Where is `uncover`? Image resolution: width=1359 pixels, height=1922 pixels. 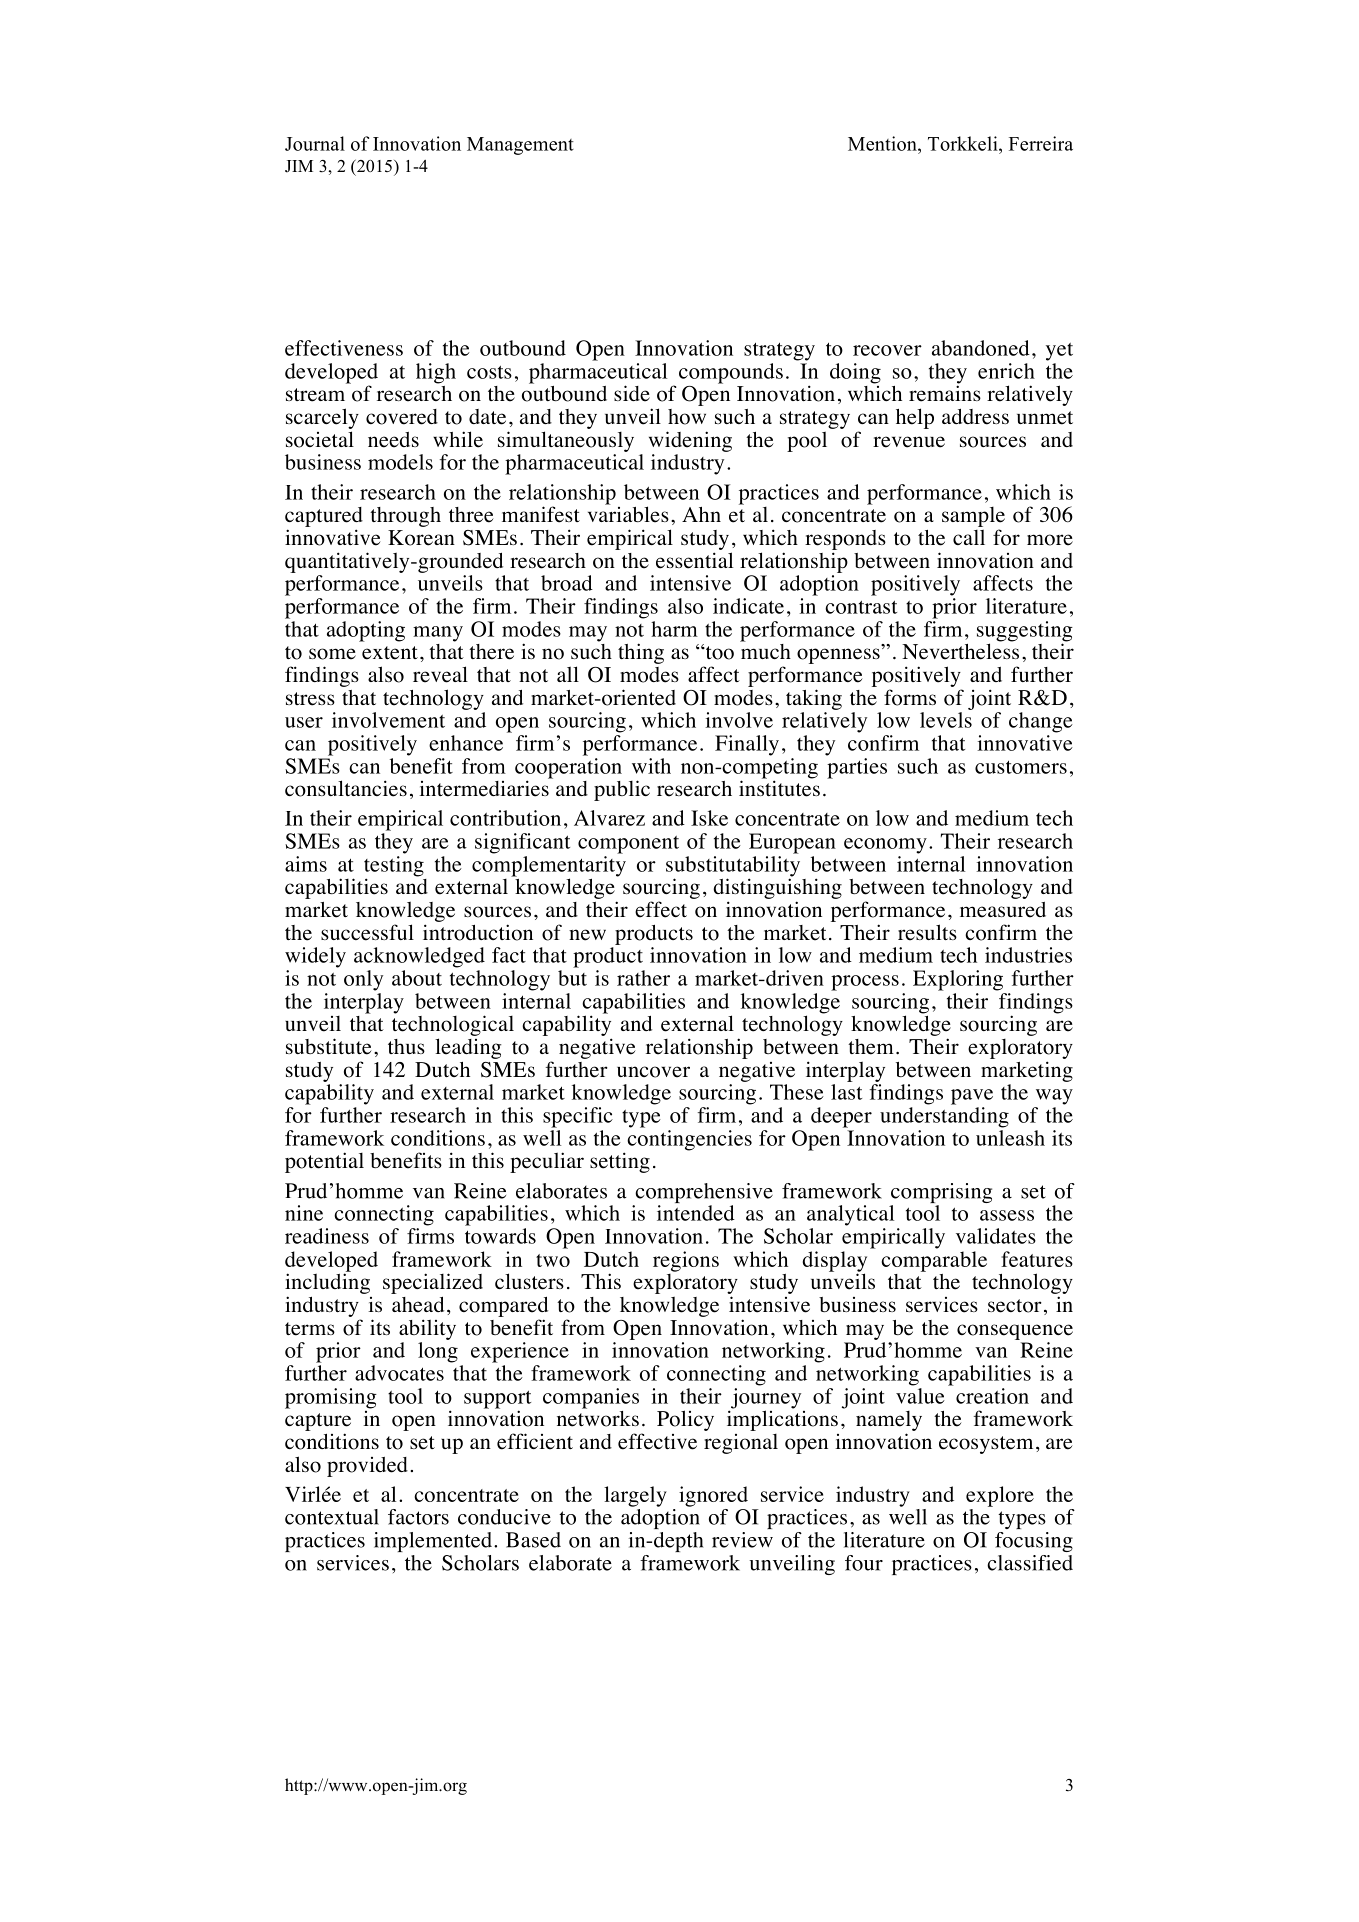 uncover is located at coordinates (653, 1072).
